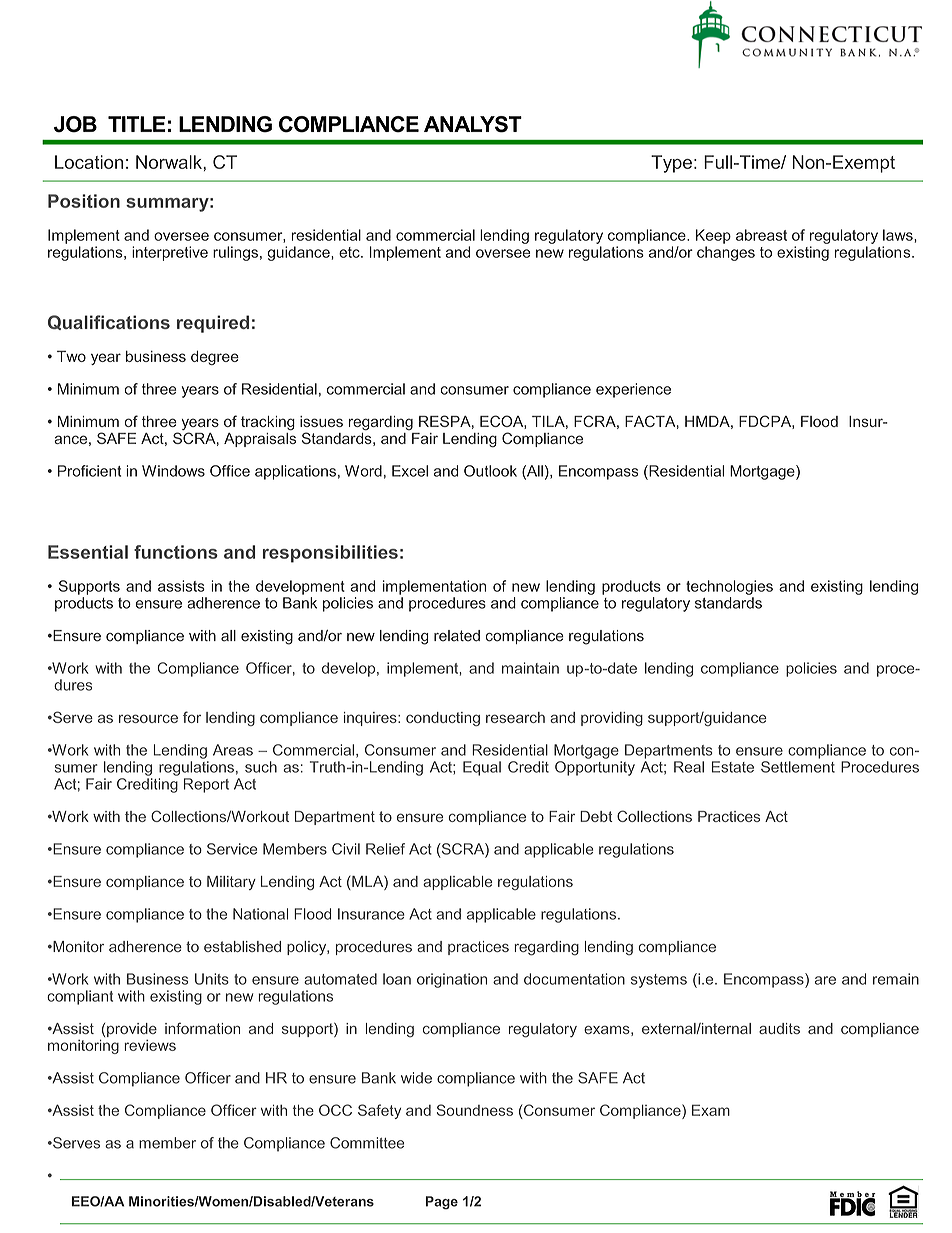  What do you see at coordinates (452, 980) in the screenshot?
I see `origination` at bounding box center [452, 980].
